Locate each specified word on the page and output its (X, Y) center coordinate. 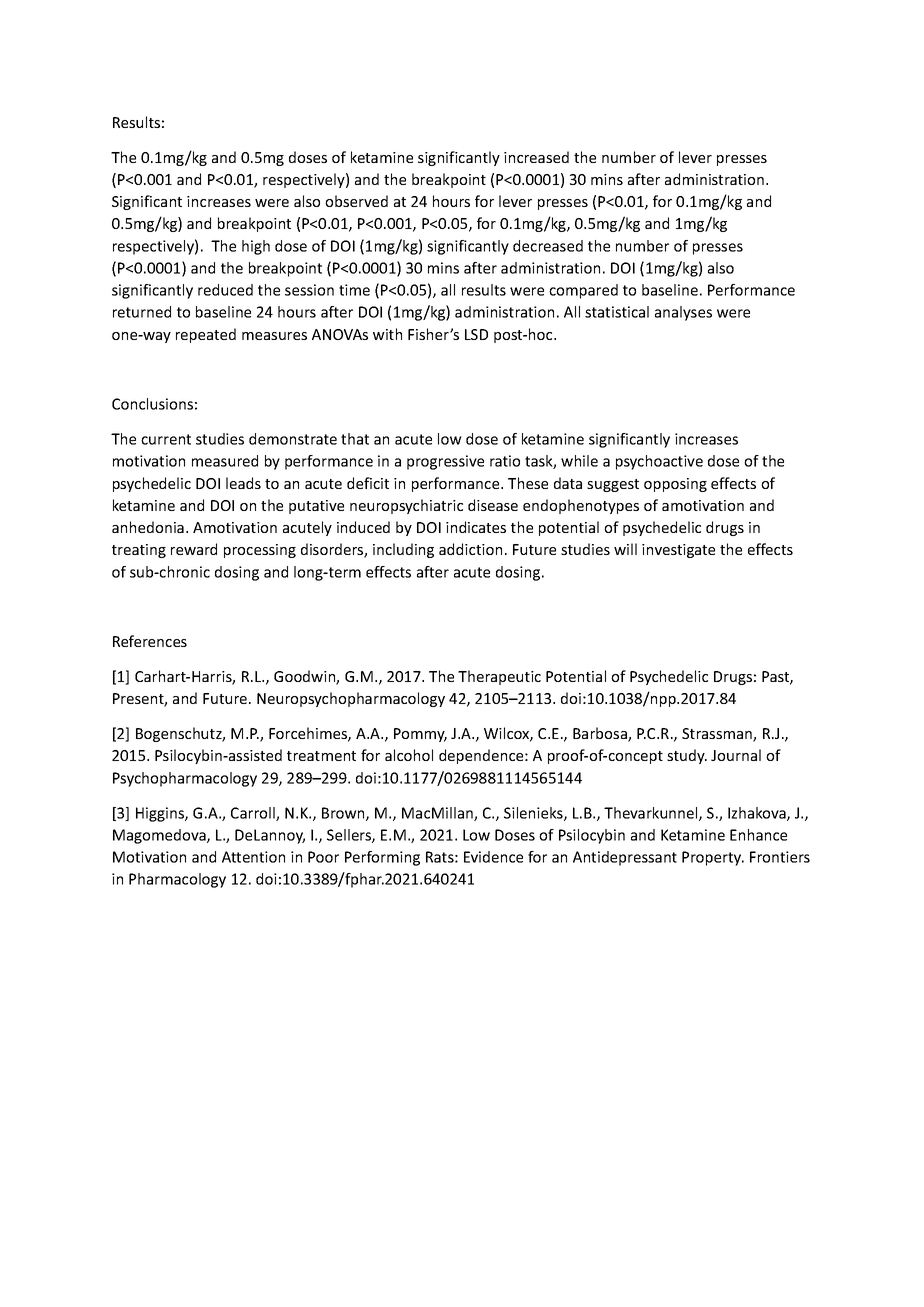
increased (536, 157)
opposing (675, 485)
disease (493, 505)
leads (243, 483)
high (256, 247)
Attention (253, 857)
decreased (548, 246)
